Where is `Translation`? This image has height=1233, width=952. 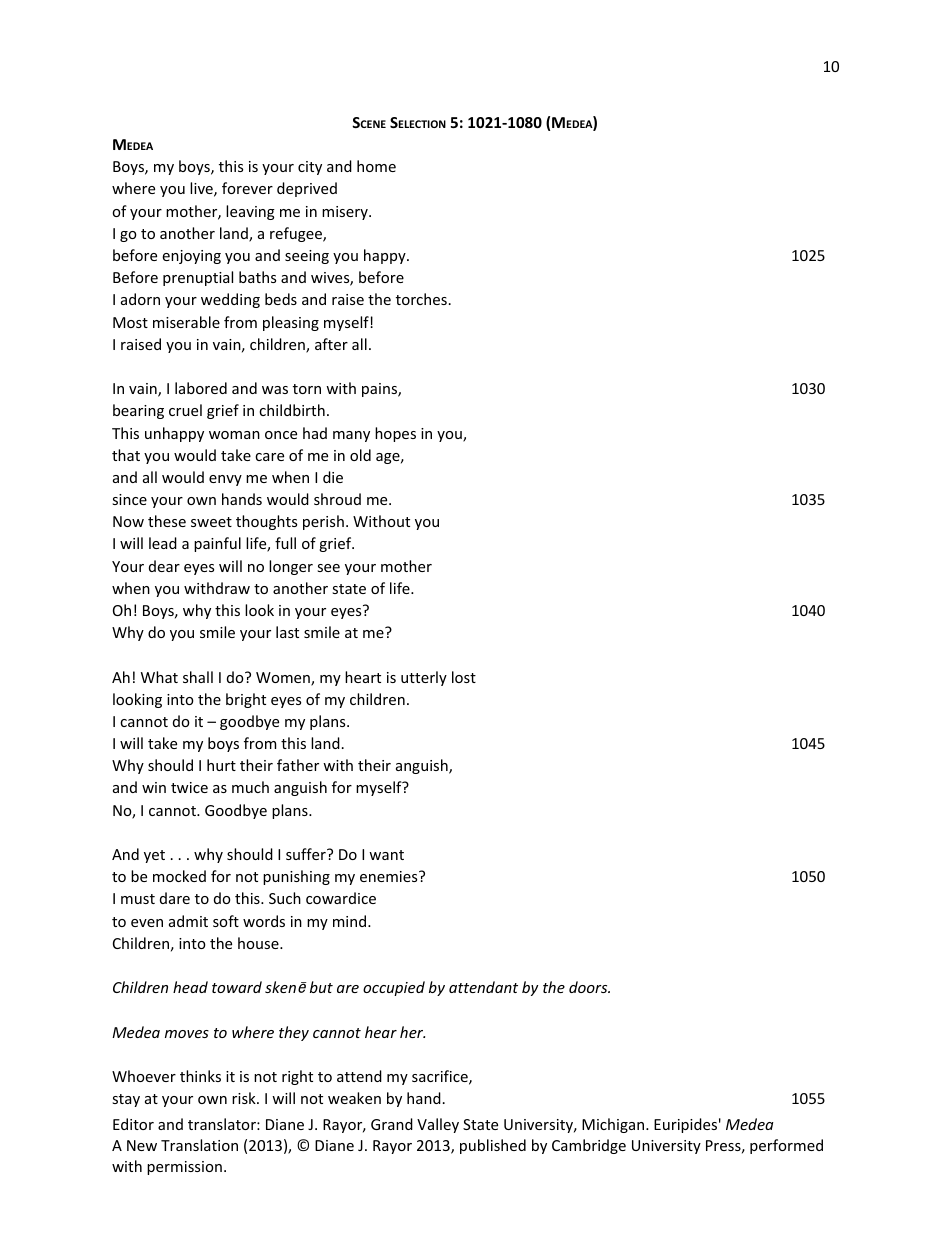
Translation is located at coordinates (199, 1145).
